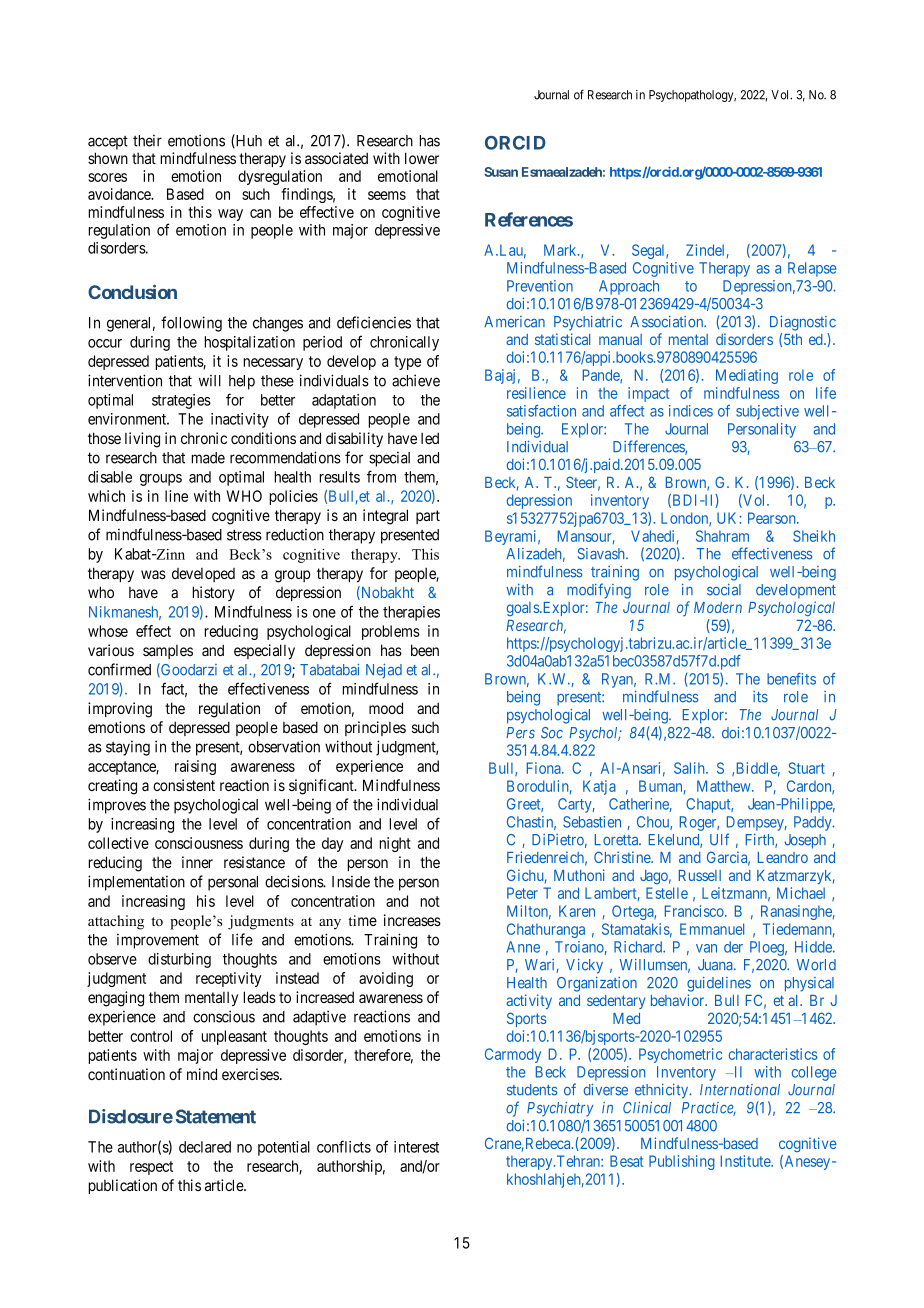 This screenshot has width=924, height=1308. Describe the element at coordinates (501, 172) in the screenshot. I see `Susan` at that location.
